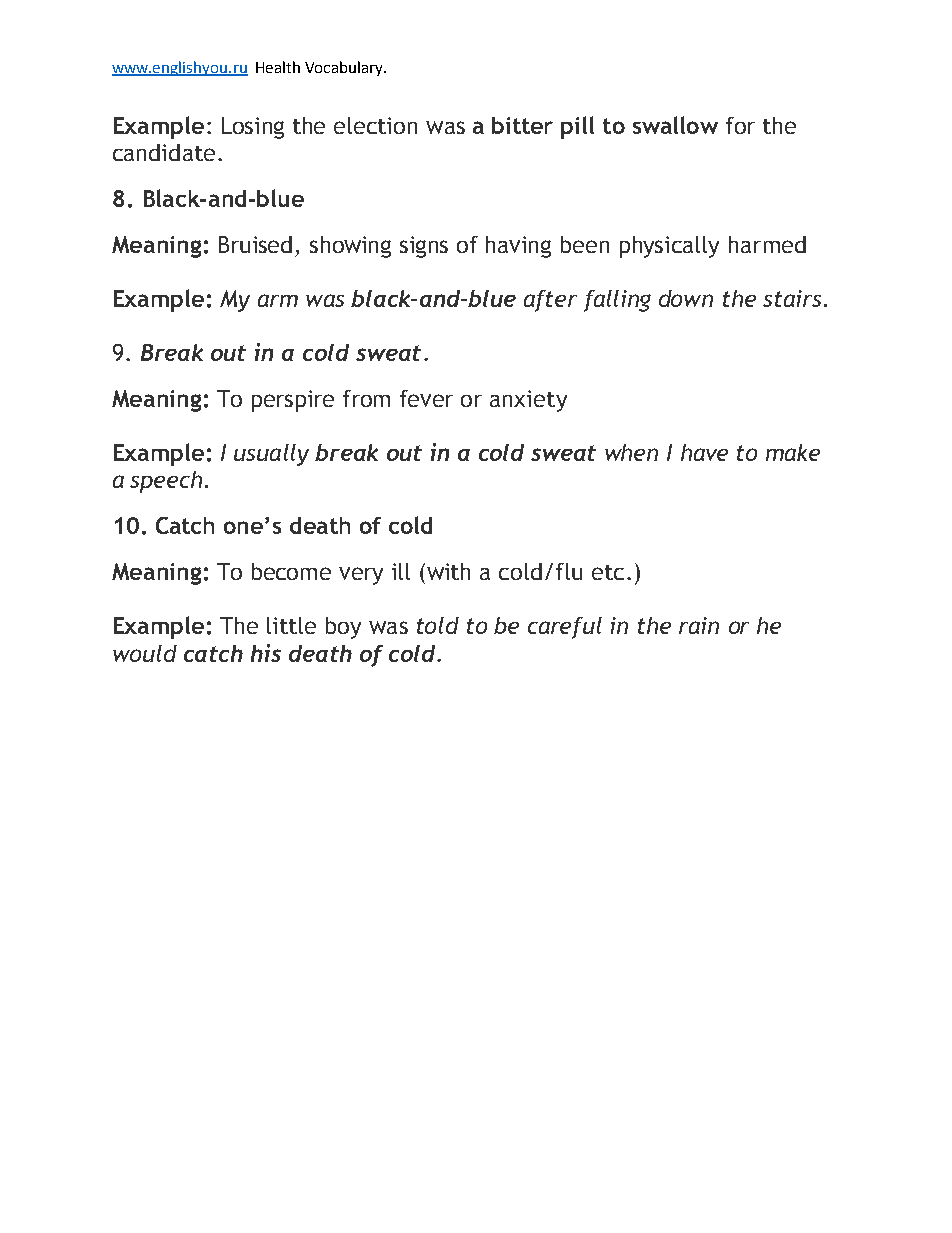  I want to click on for, so click(740, 125).
